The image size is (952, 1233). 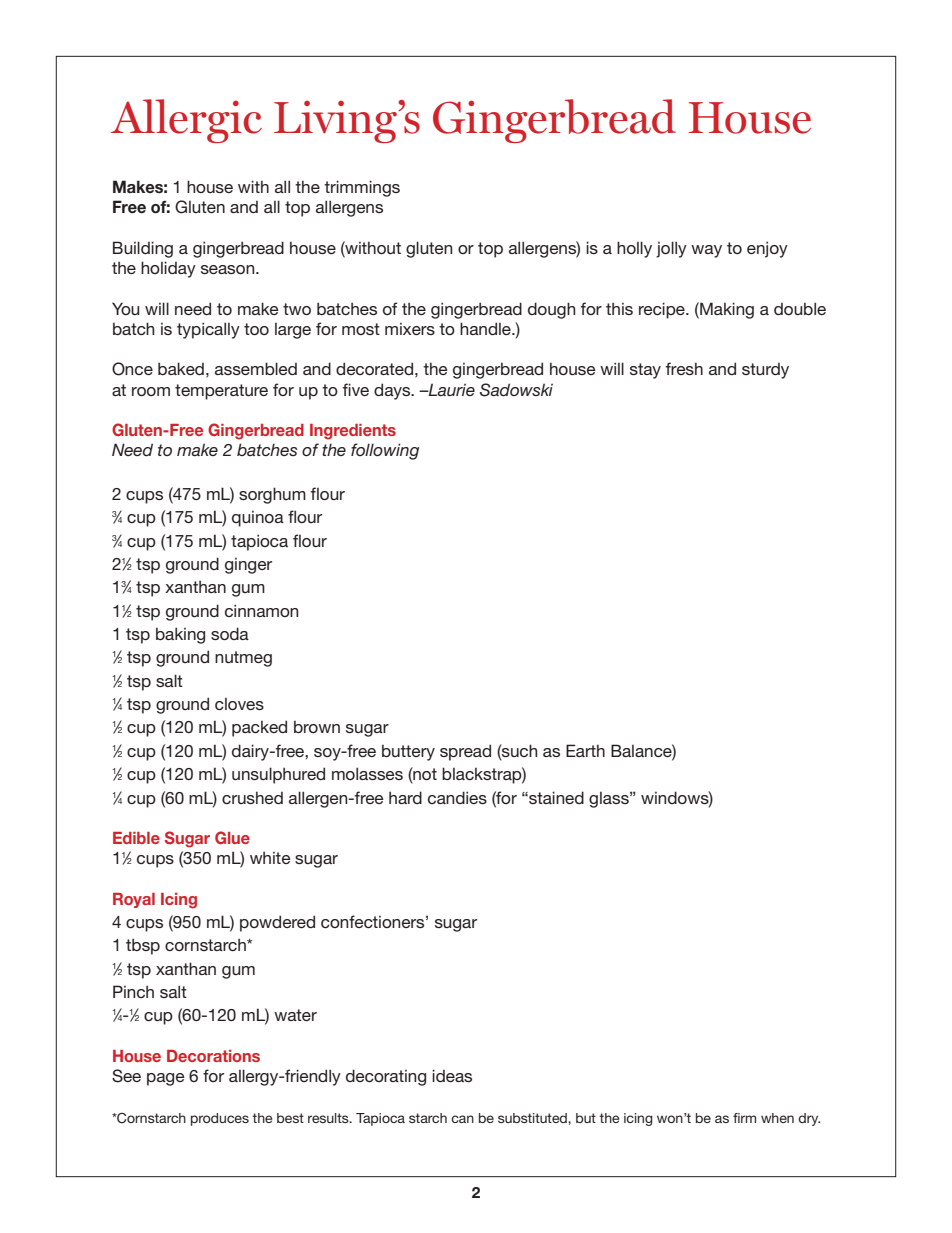 I want to click on Allergic, so click(x=186, y=121).
